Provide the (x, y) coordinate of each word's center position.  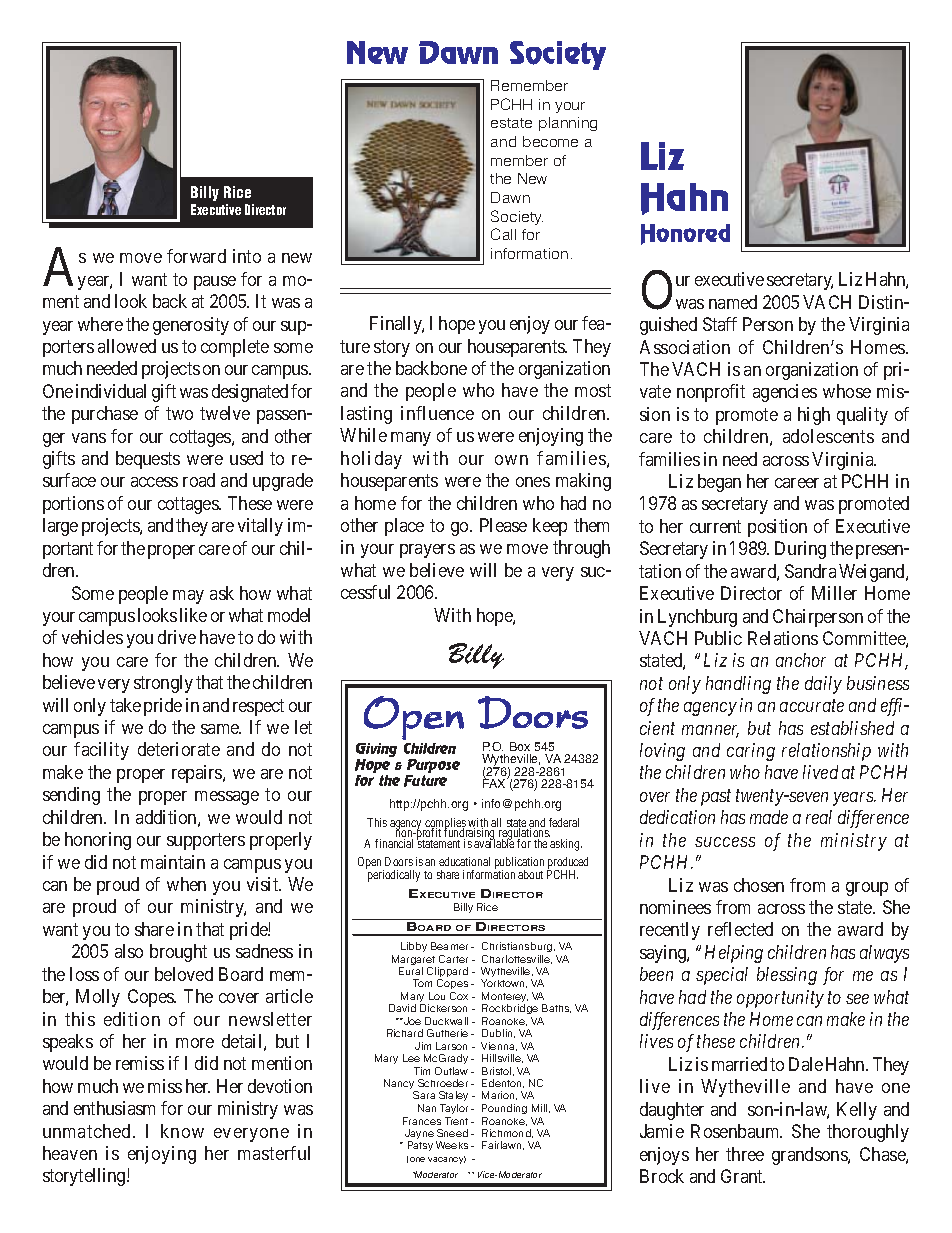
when (186, 884)
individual (111, 391)
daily (823, 685)
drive (177, 637)
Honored (685, 234)
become (550, 141)
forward (196, 256)
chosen (759, 885)
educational (464, 861)
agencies (785, 393)
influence (437, 413)
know (182, 1131)
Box (520, 746)
